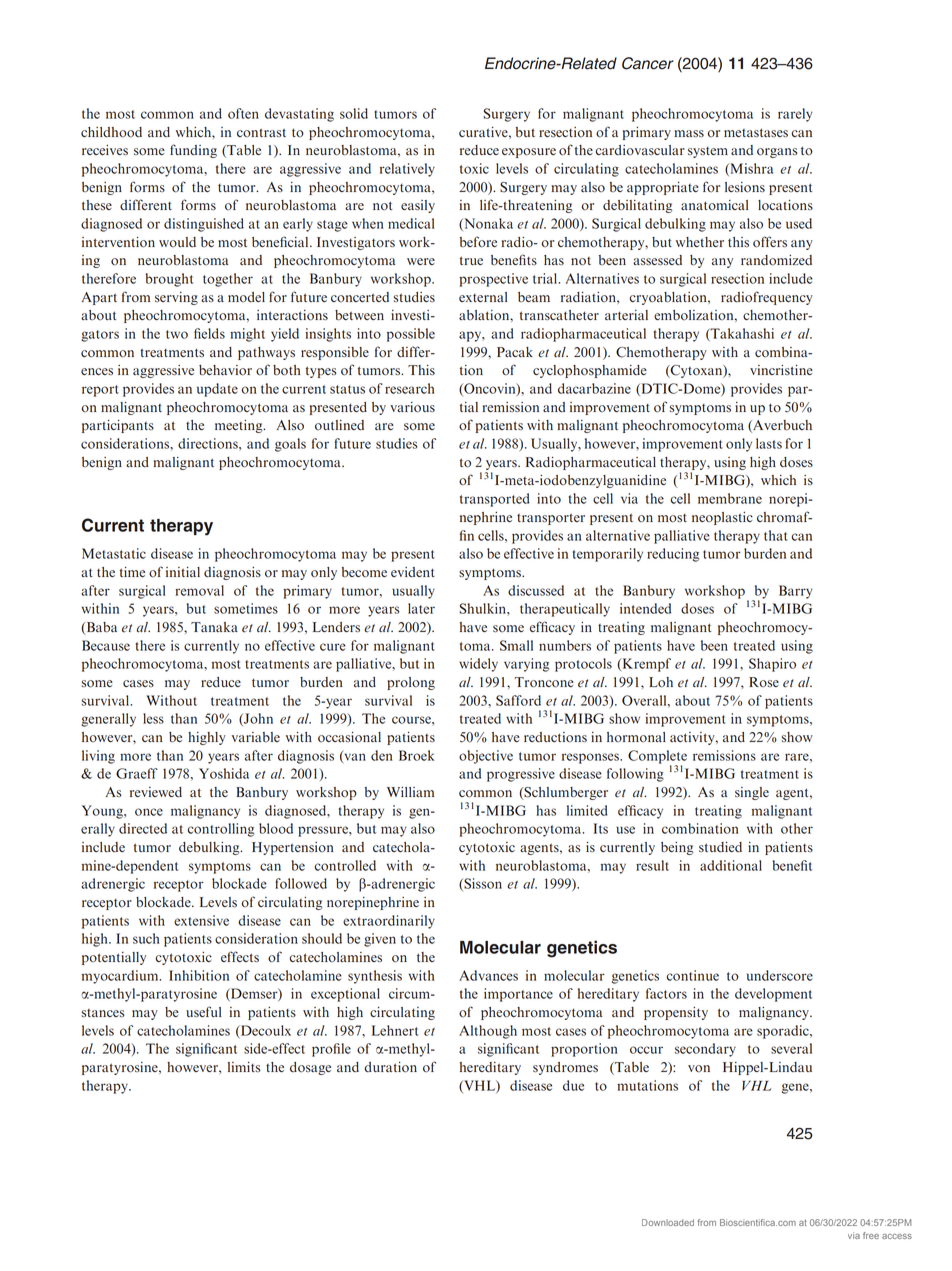  Describe the element at coordinates (217, 390) in the screenshot. I see `update` at that location.
